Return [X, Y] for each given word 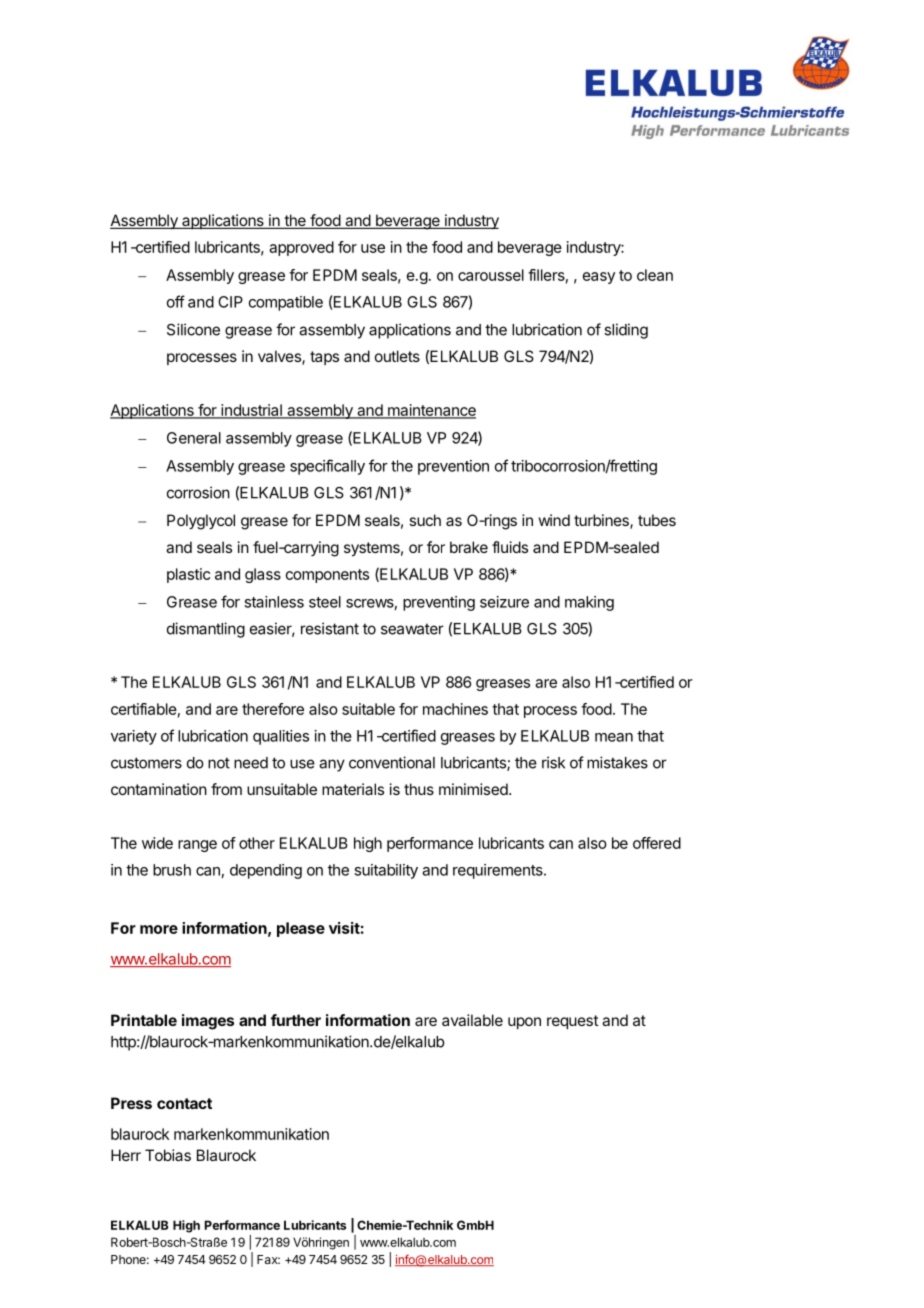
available [472, 1020]
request [572, 1022]
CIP [230, 302]
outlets [397, 356]
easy [599, 278]
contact [184, 1103]
